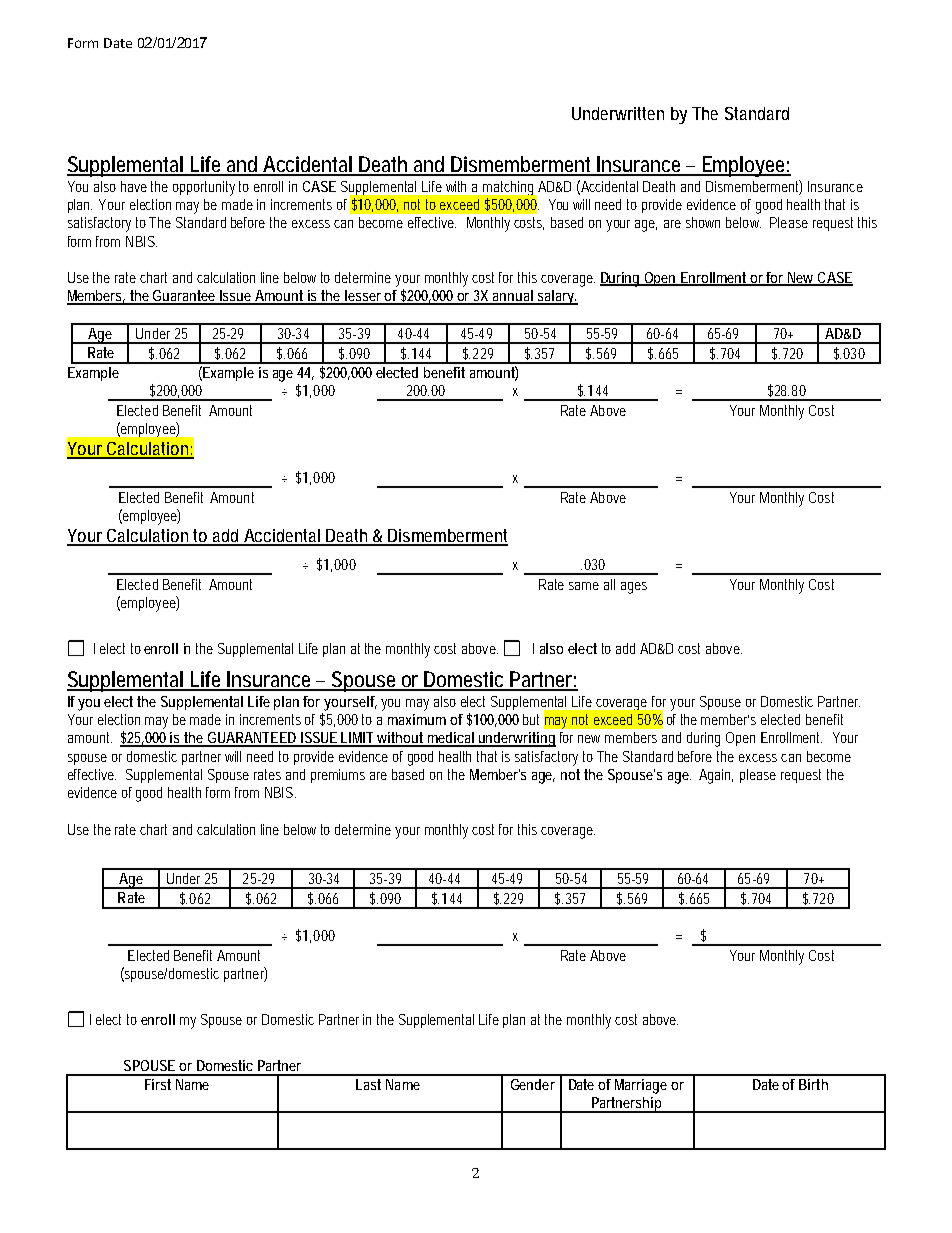 The width and height of the page is (952, 1233). Describe the element at coordinates (703, 222) in the page. I see `shown` at that location.
